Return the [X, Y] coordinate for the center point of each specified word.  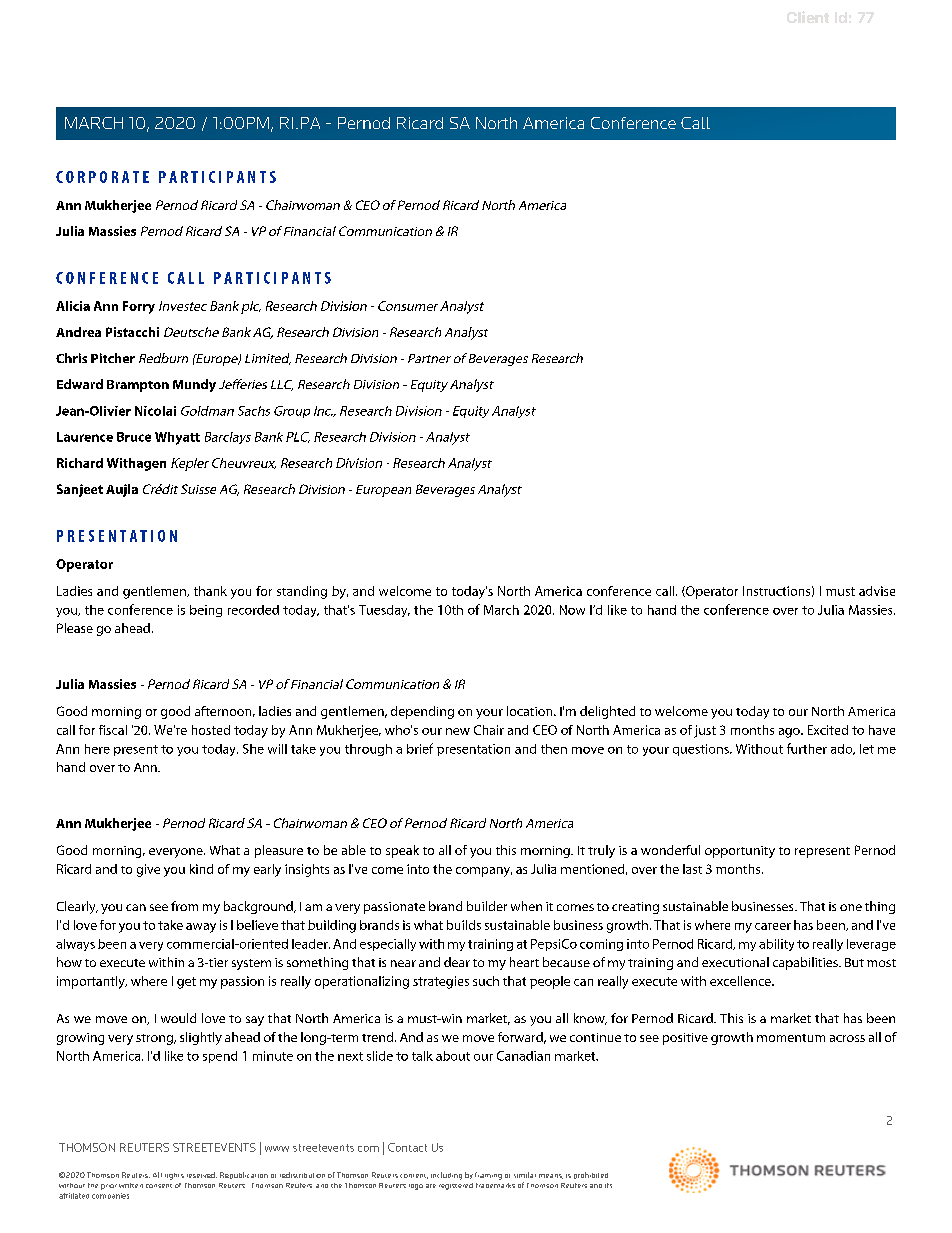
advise [877, 591]
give [148, 870]
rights [174, 1176]
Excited [828, 730]
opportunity [740, 852]
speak [402, 851]
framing [488, 1176]
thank [210, 591]
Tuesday [384, 611]
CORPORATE [102, 177]
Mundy [194, 385]
